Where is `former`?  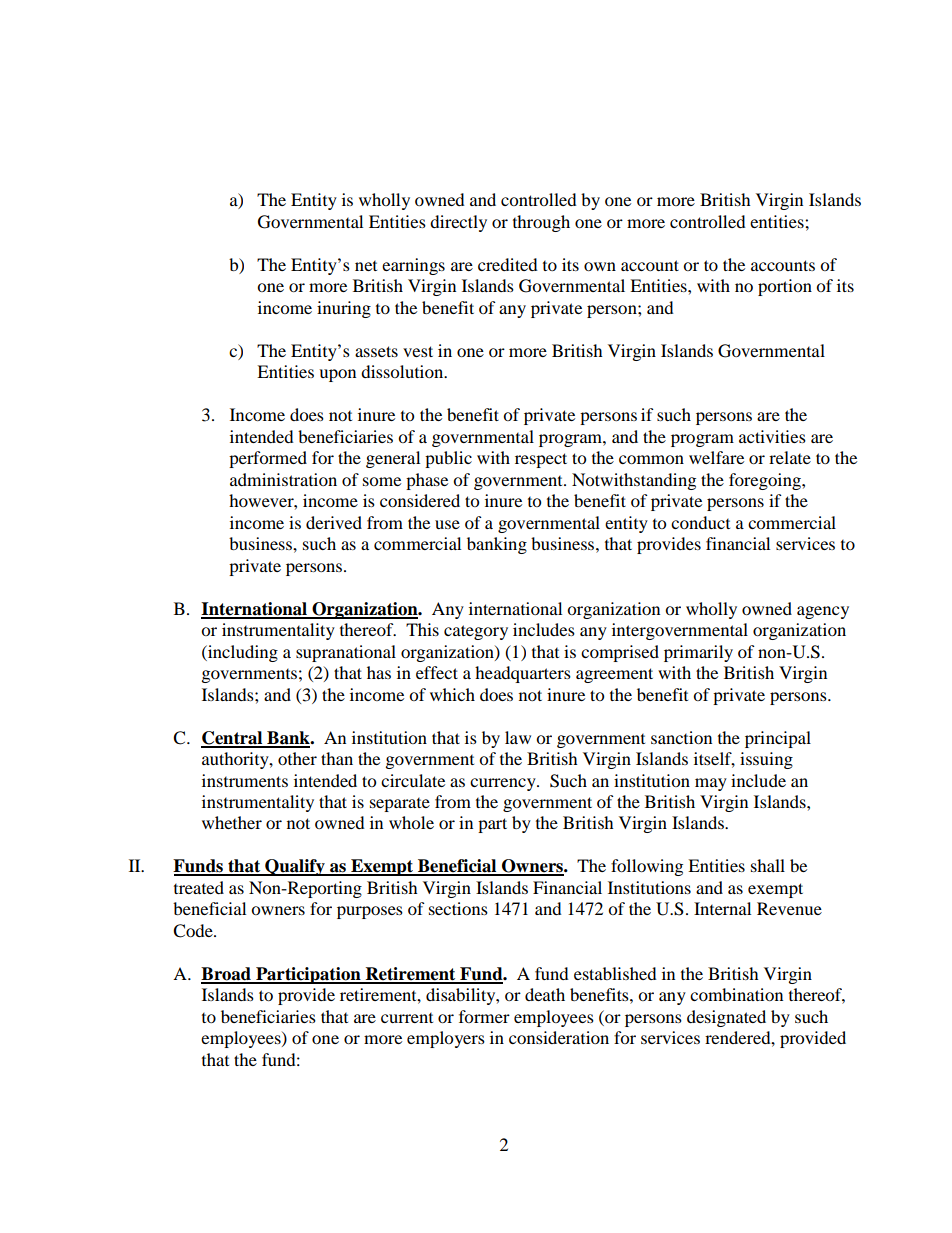 former is located at coordinates (484, 1016).
